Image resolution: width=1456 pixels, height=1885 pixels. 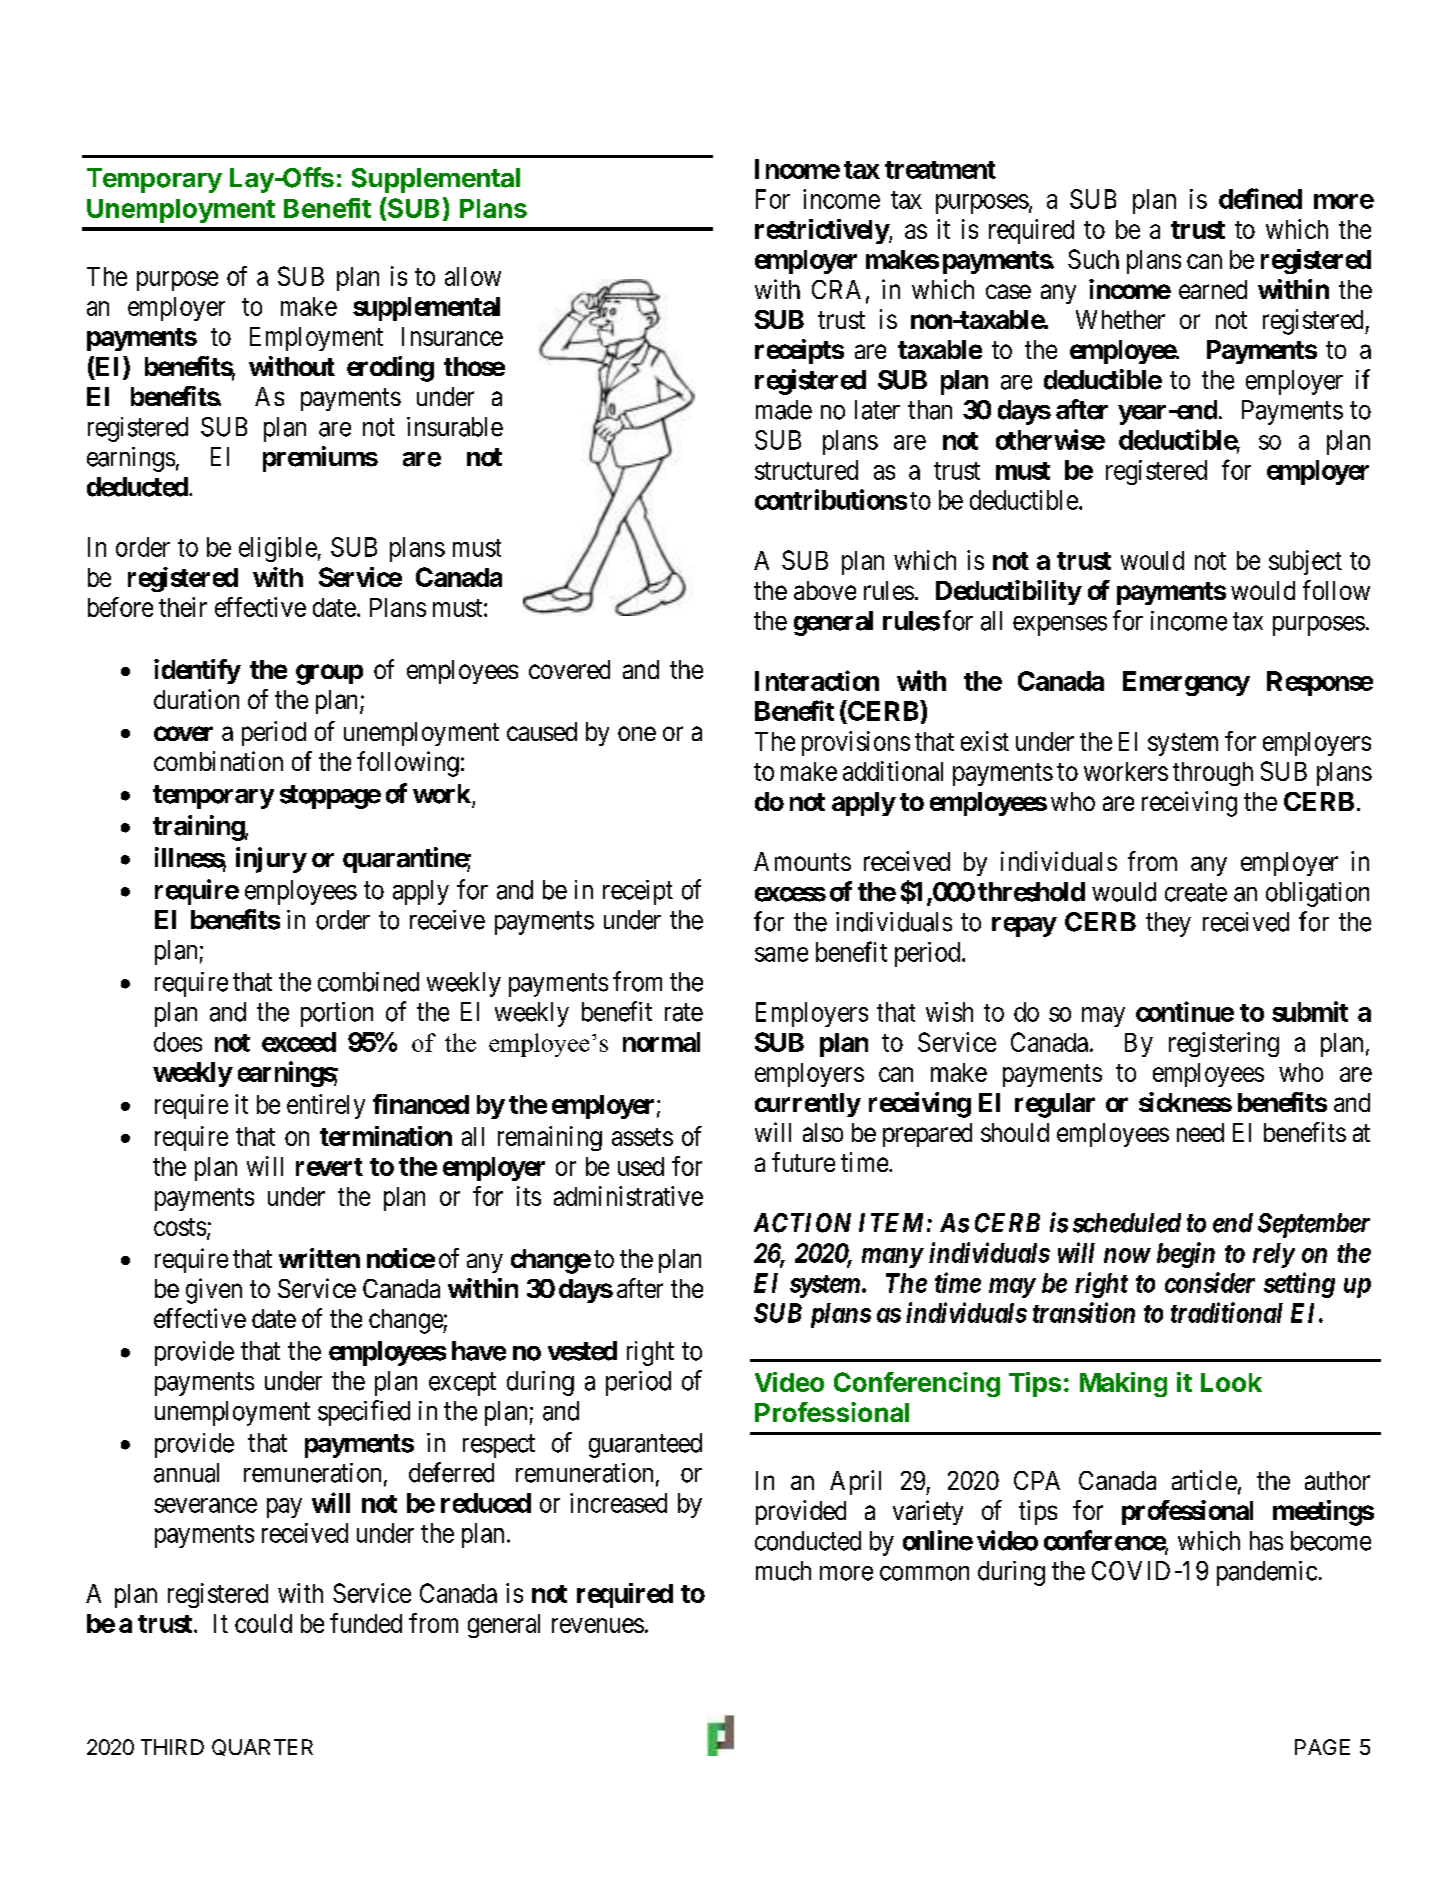 What do you see at coordinates (781, 954) in the screenshot?
I see `same` at bounding box center [781, 954].
